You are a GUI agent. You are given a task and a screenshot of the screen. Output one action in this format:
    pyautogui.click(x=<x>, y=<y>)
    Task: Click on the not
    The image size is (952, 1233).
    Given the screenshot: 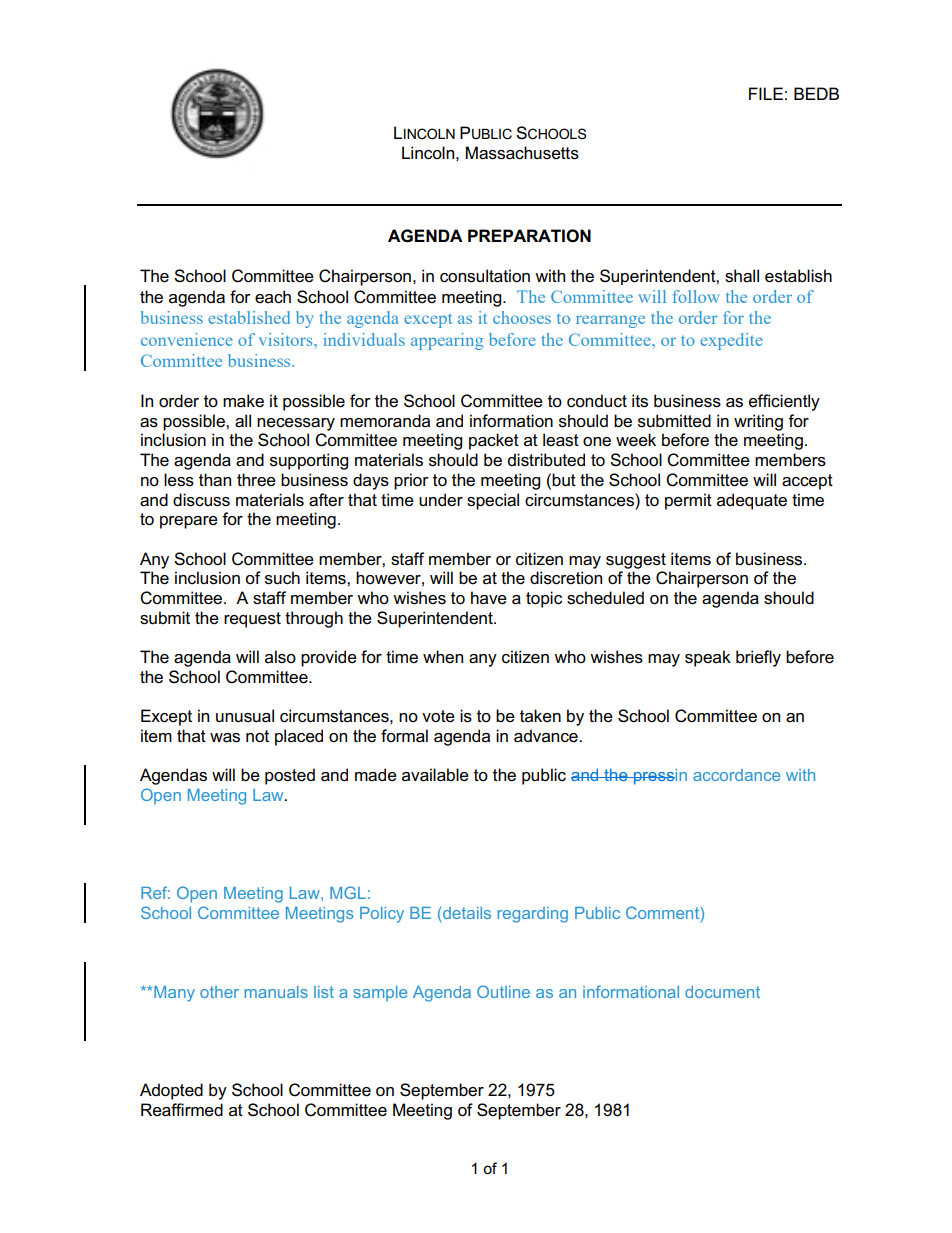 What is the action you would take?
    pyautogui.click(x=257, y=736)
